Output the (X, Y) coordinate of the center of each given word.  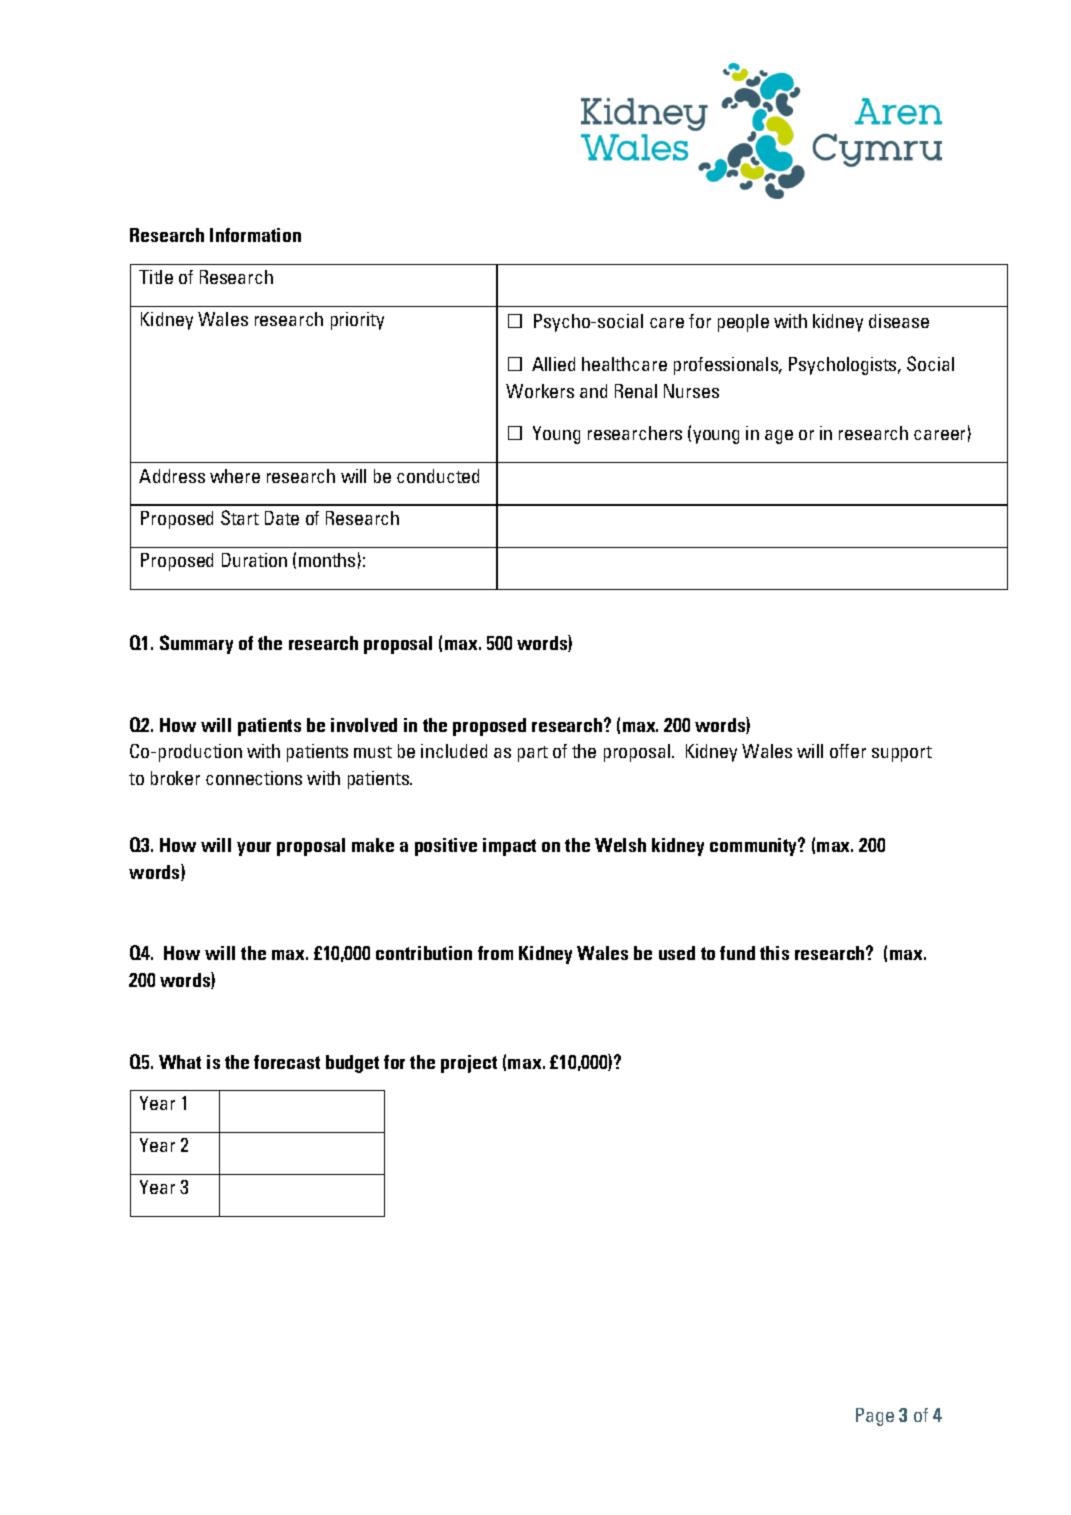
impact (509, 847)
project (469, 1064)
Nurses (691, 391)
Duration (254, 560)
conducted (438, 476)
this (774, 953)
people (743, 323)
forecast (287, 1062)
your (254, 849)
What (180, 1062)
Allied (553, 364)
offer (848, 751)
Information (255, 235)
